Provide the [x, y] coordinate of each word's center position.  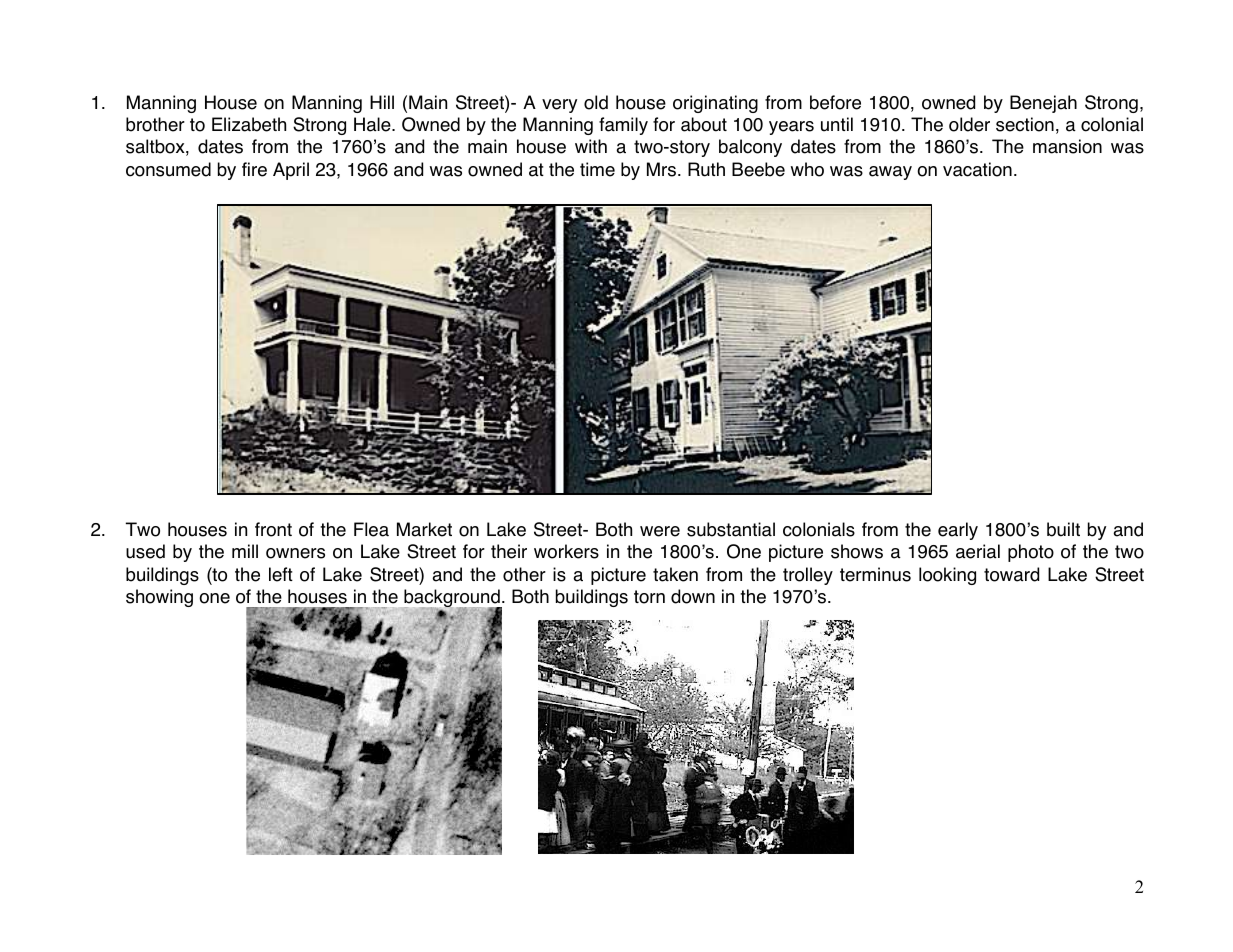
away [890, 173]
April [291, 171]
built [1063, 529]
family [623, 126]
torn [649, 597]
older [969, 124]
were [660, 531]
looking [947, 576]
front [273, 529]
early [958, 531]
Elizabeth [249, 124]
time [597, 169]
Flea [371, 529]
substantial [731, 529]
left [281, 574]
